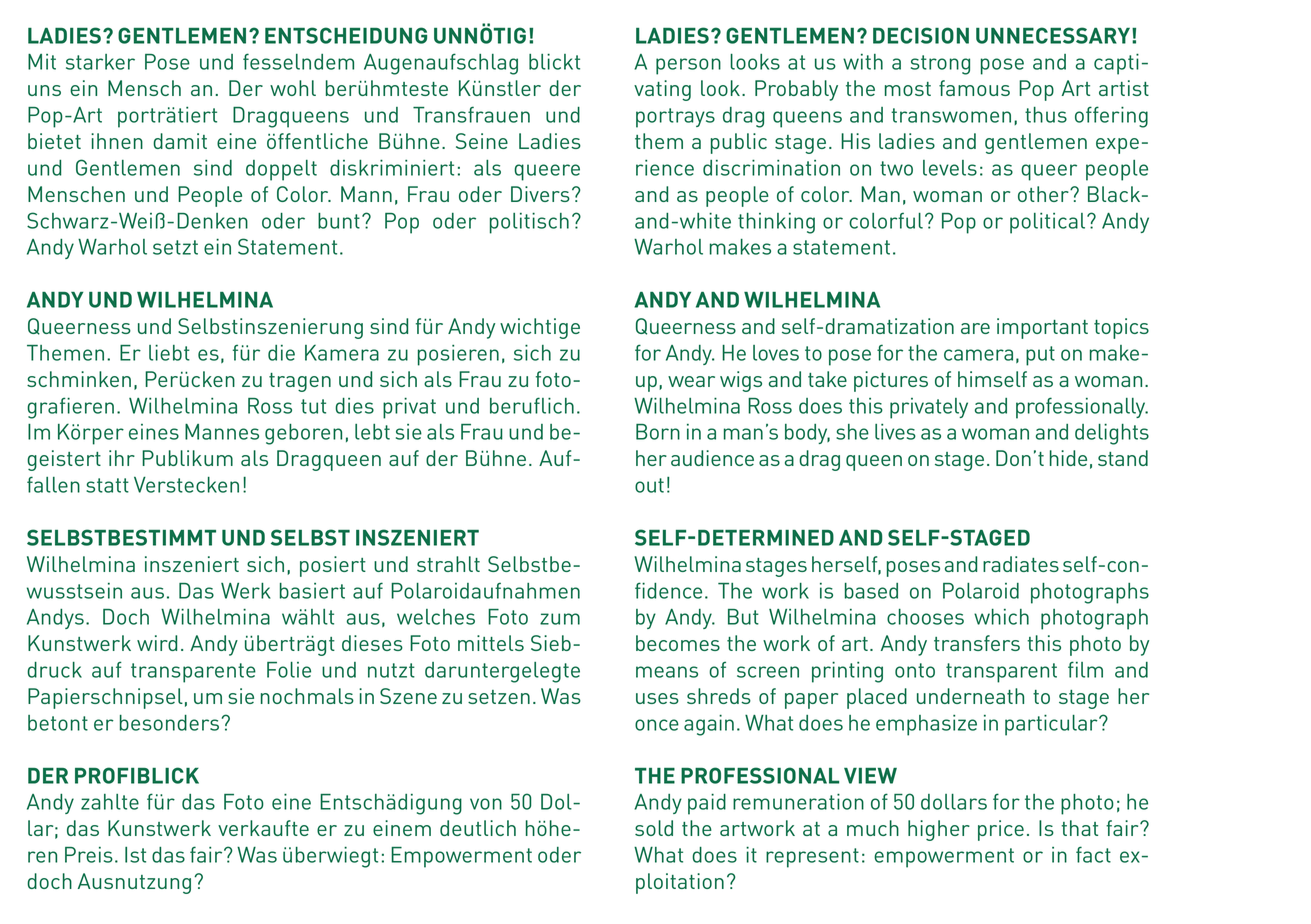  What do you see at coordinates (157, 643) in the screenshot?
I see `wird` at bounding box center [157, 643].
